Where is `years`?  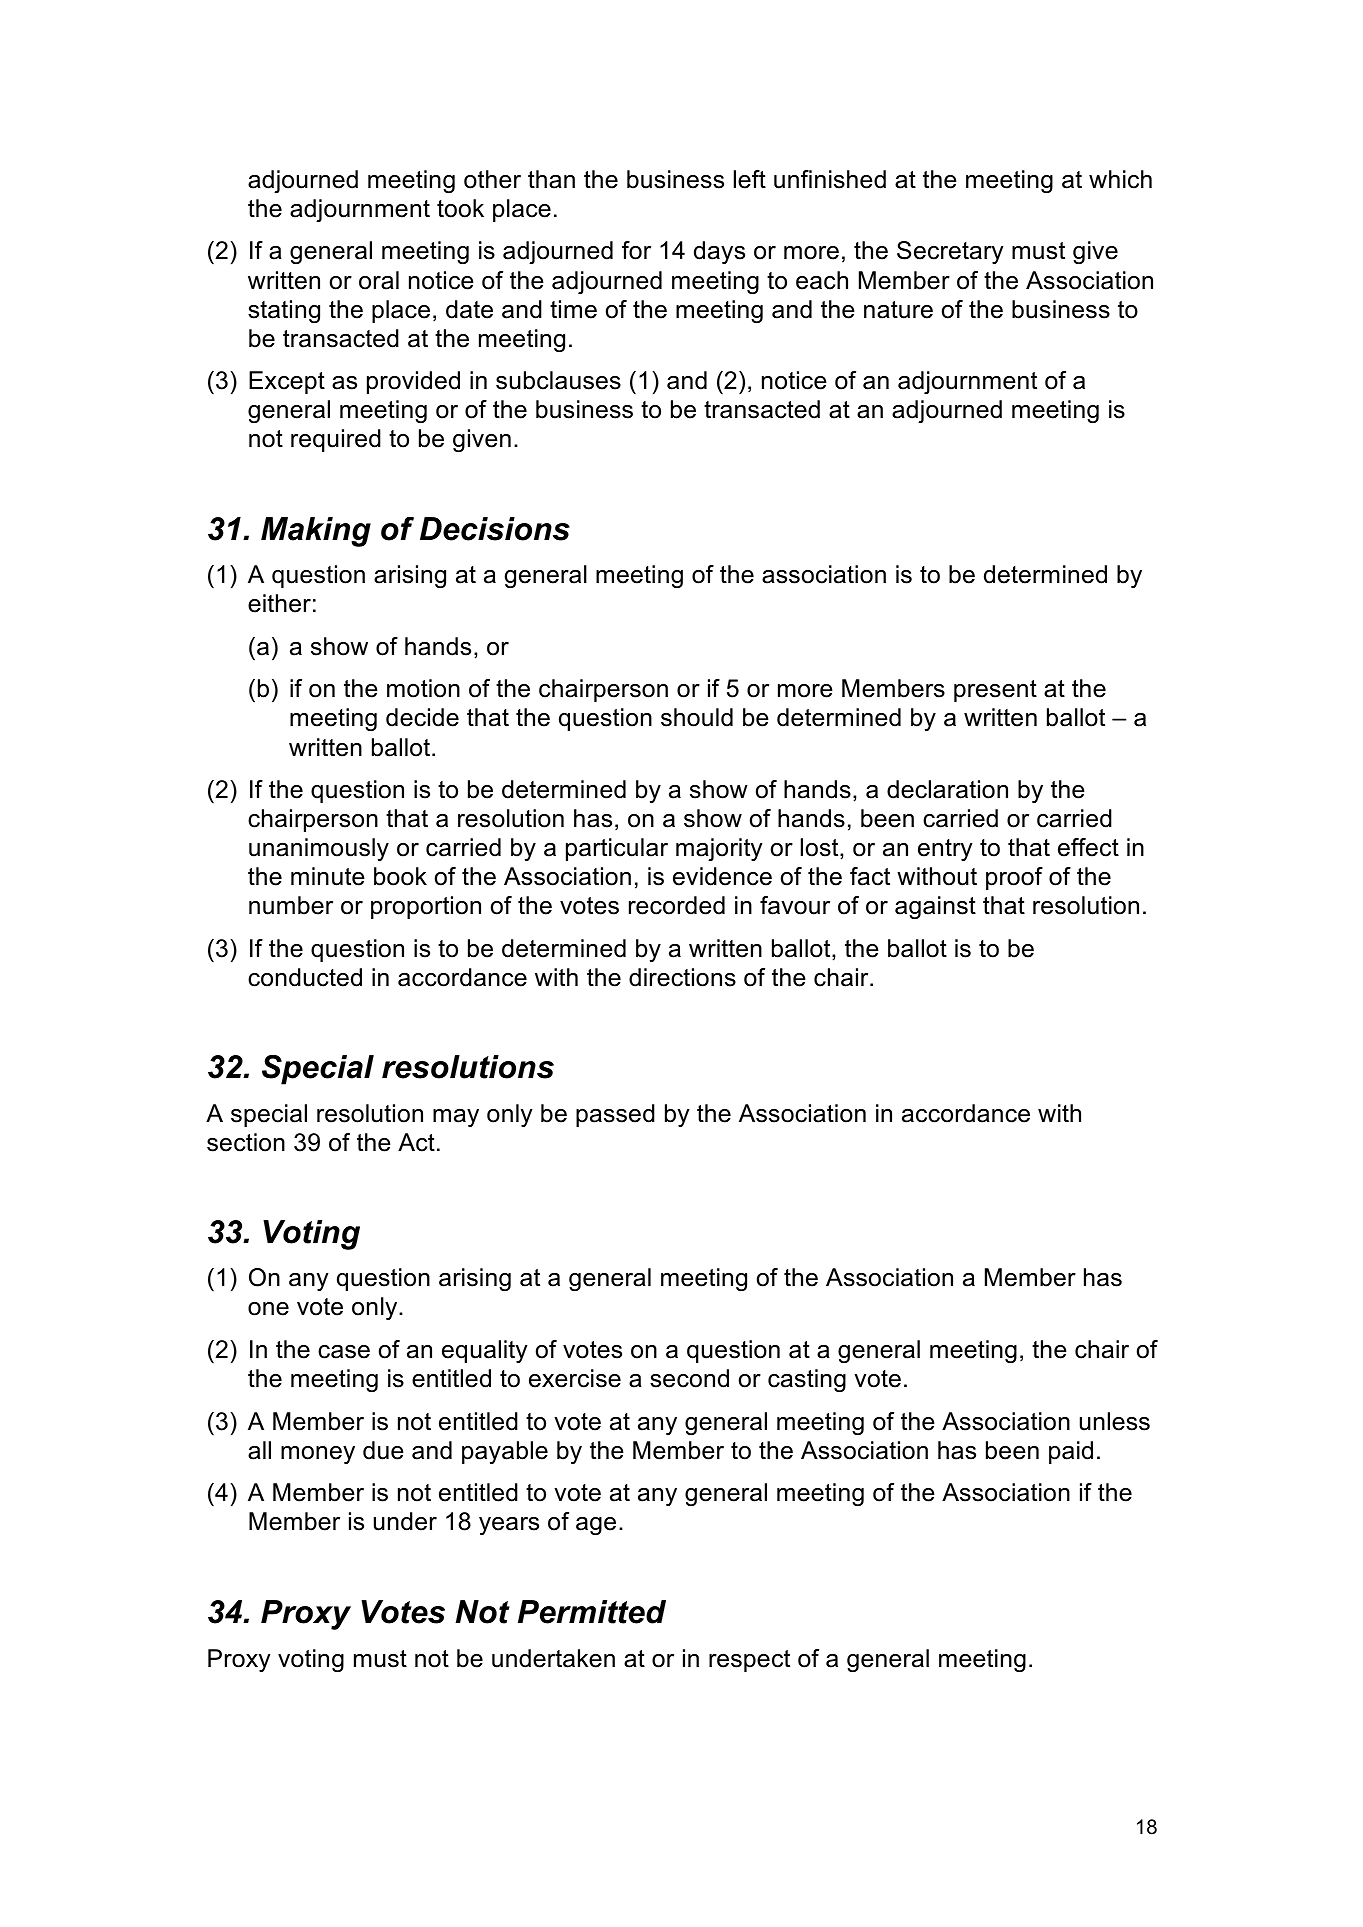 years is located at coordinates (509, 1526).
